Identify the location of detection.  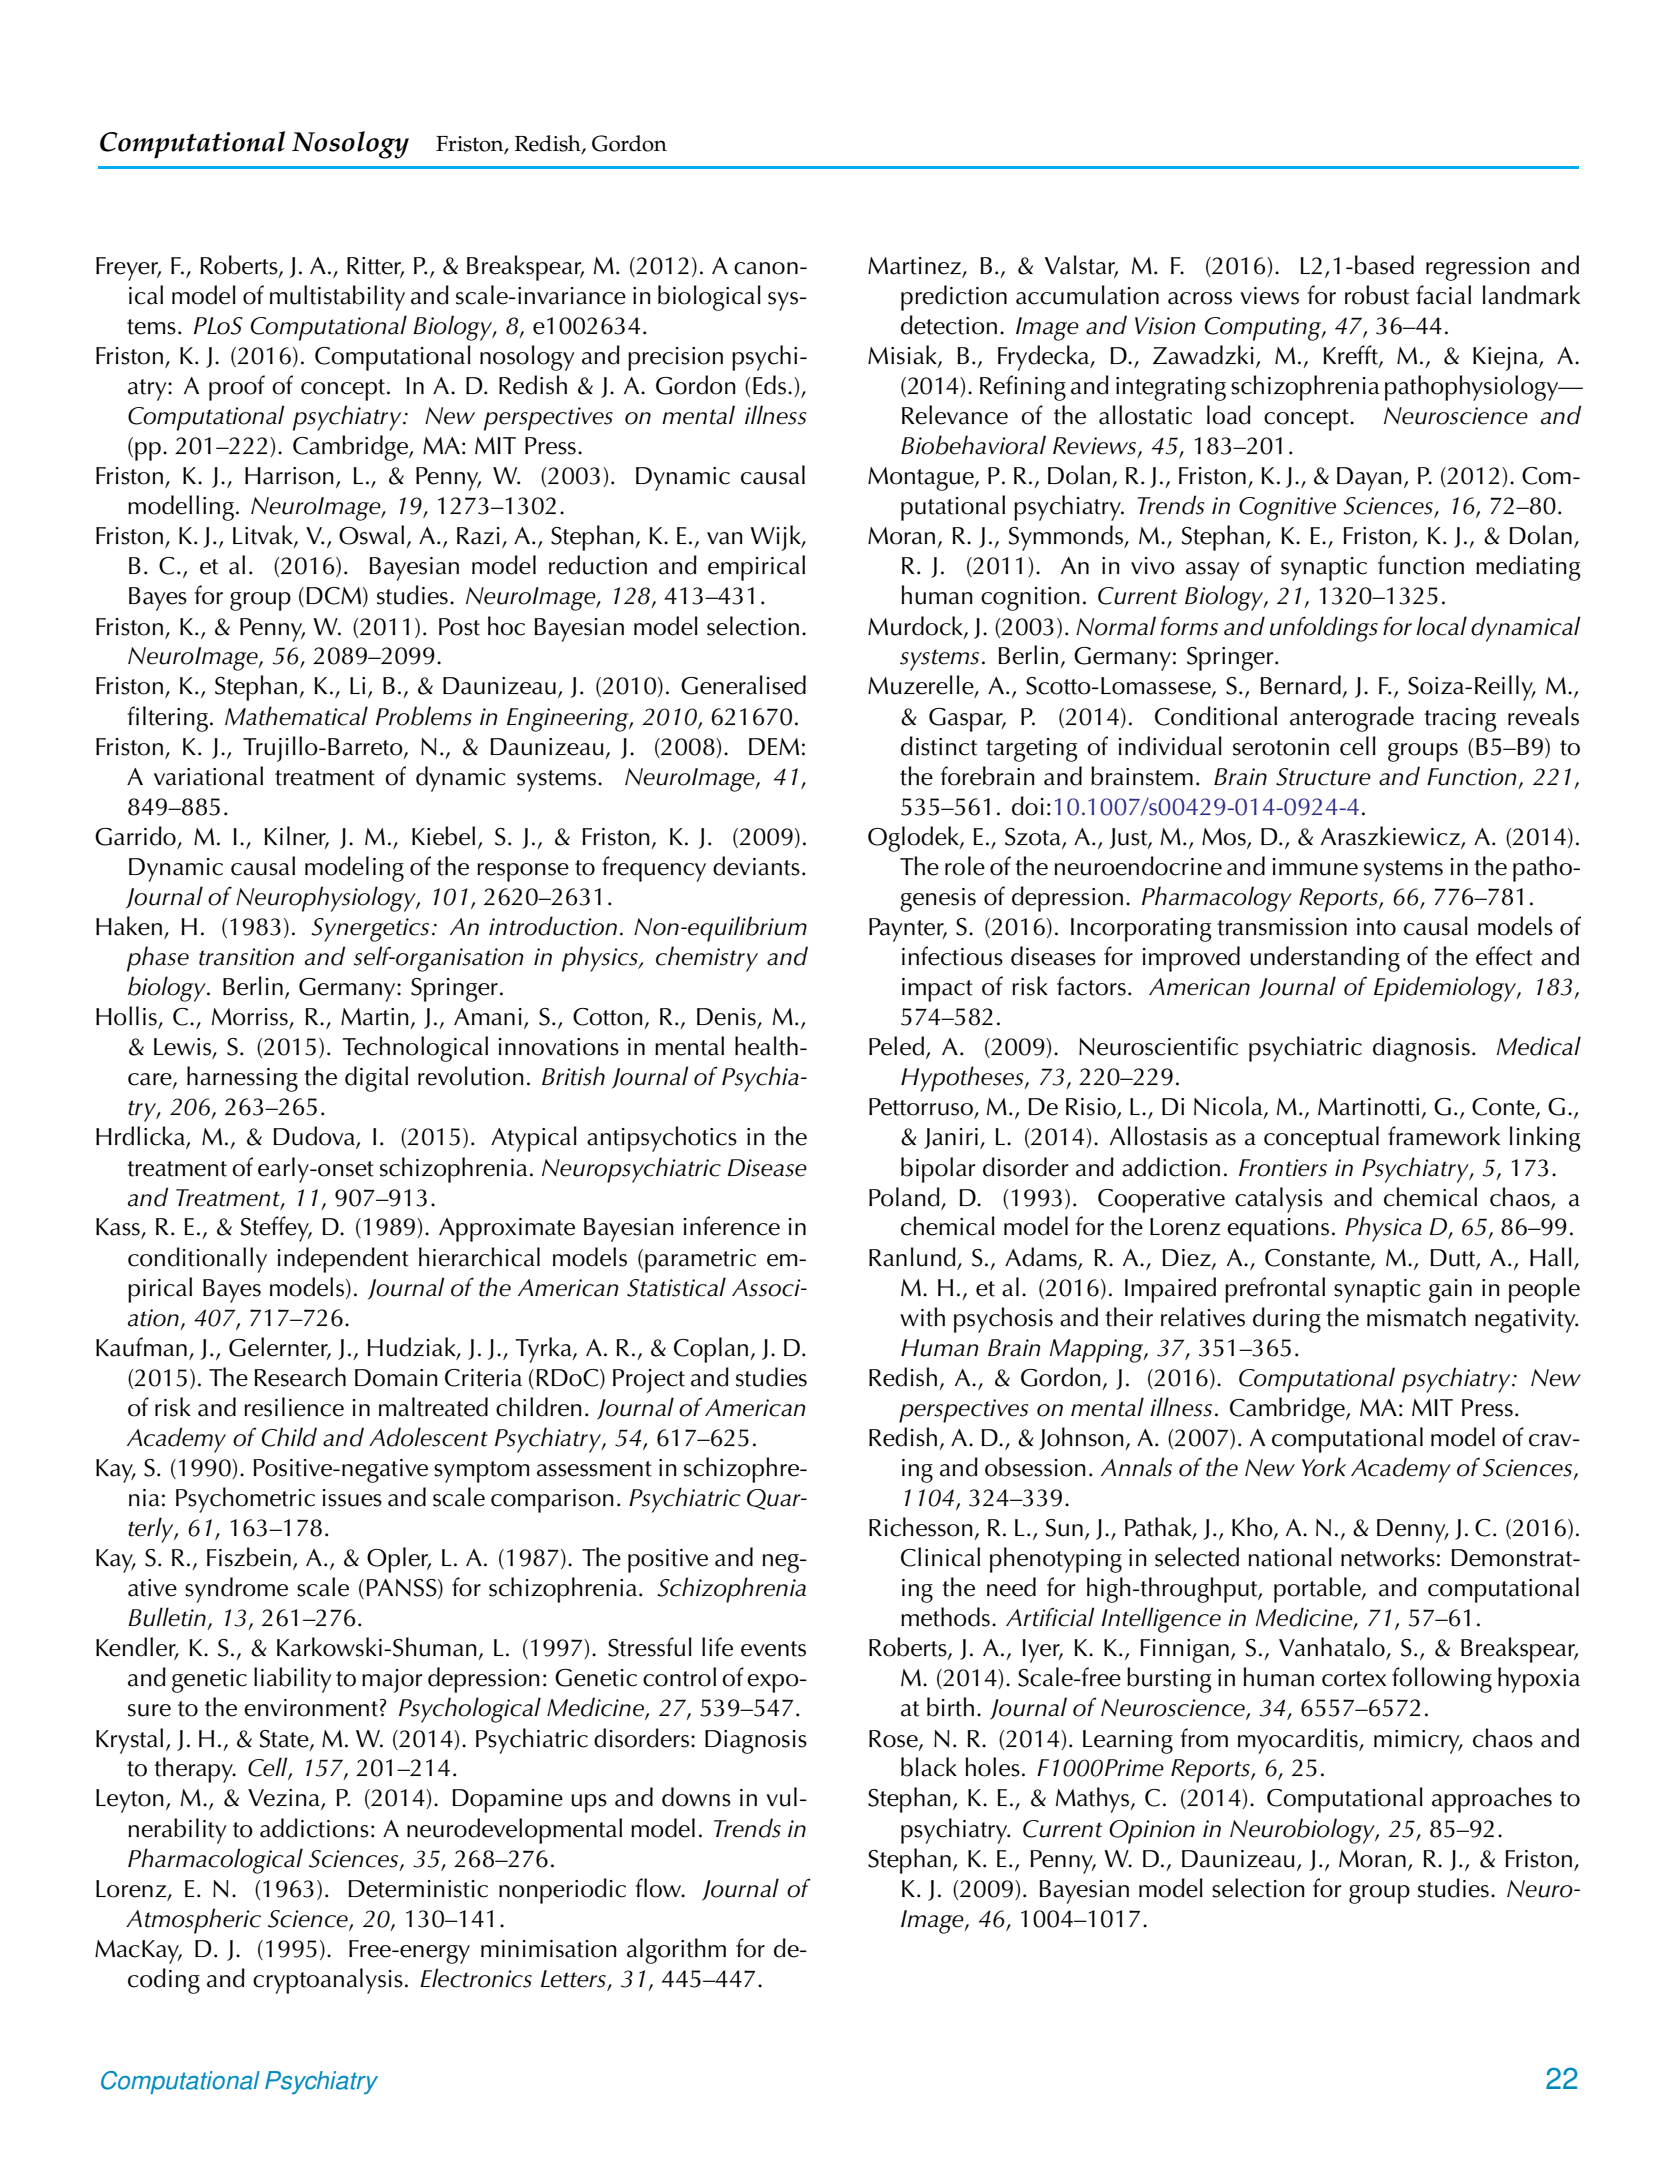
(949, 325).
